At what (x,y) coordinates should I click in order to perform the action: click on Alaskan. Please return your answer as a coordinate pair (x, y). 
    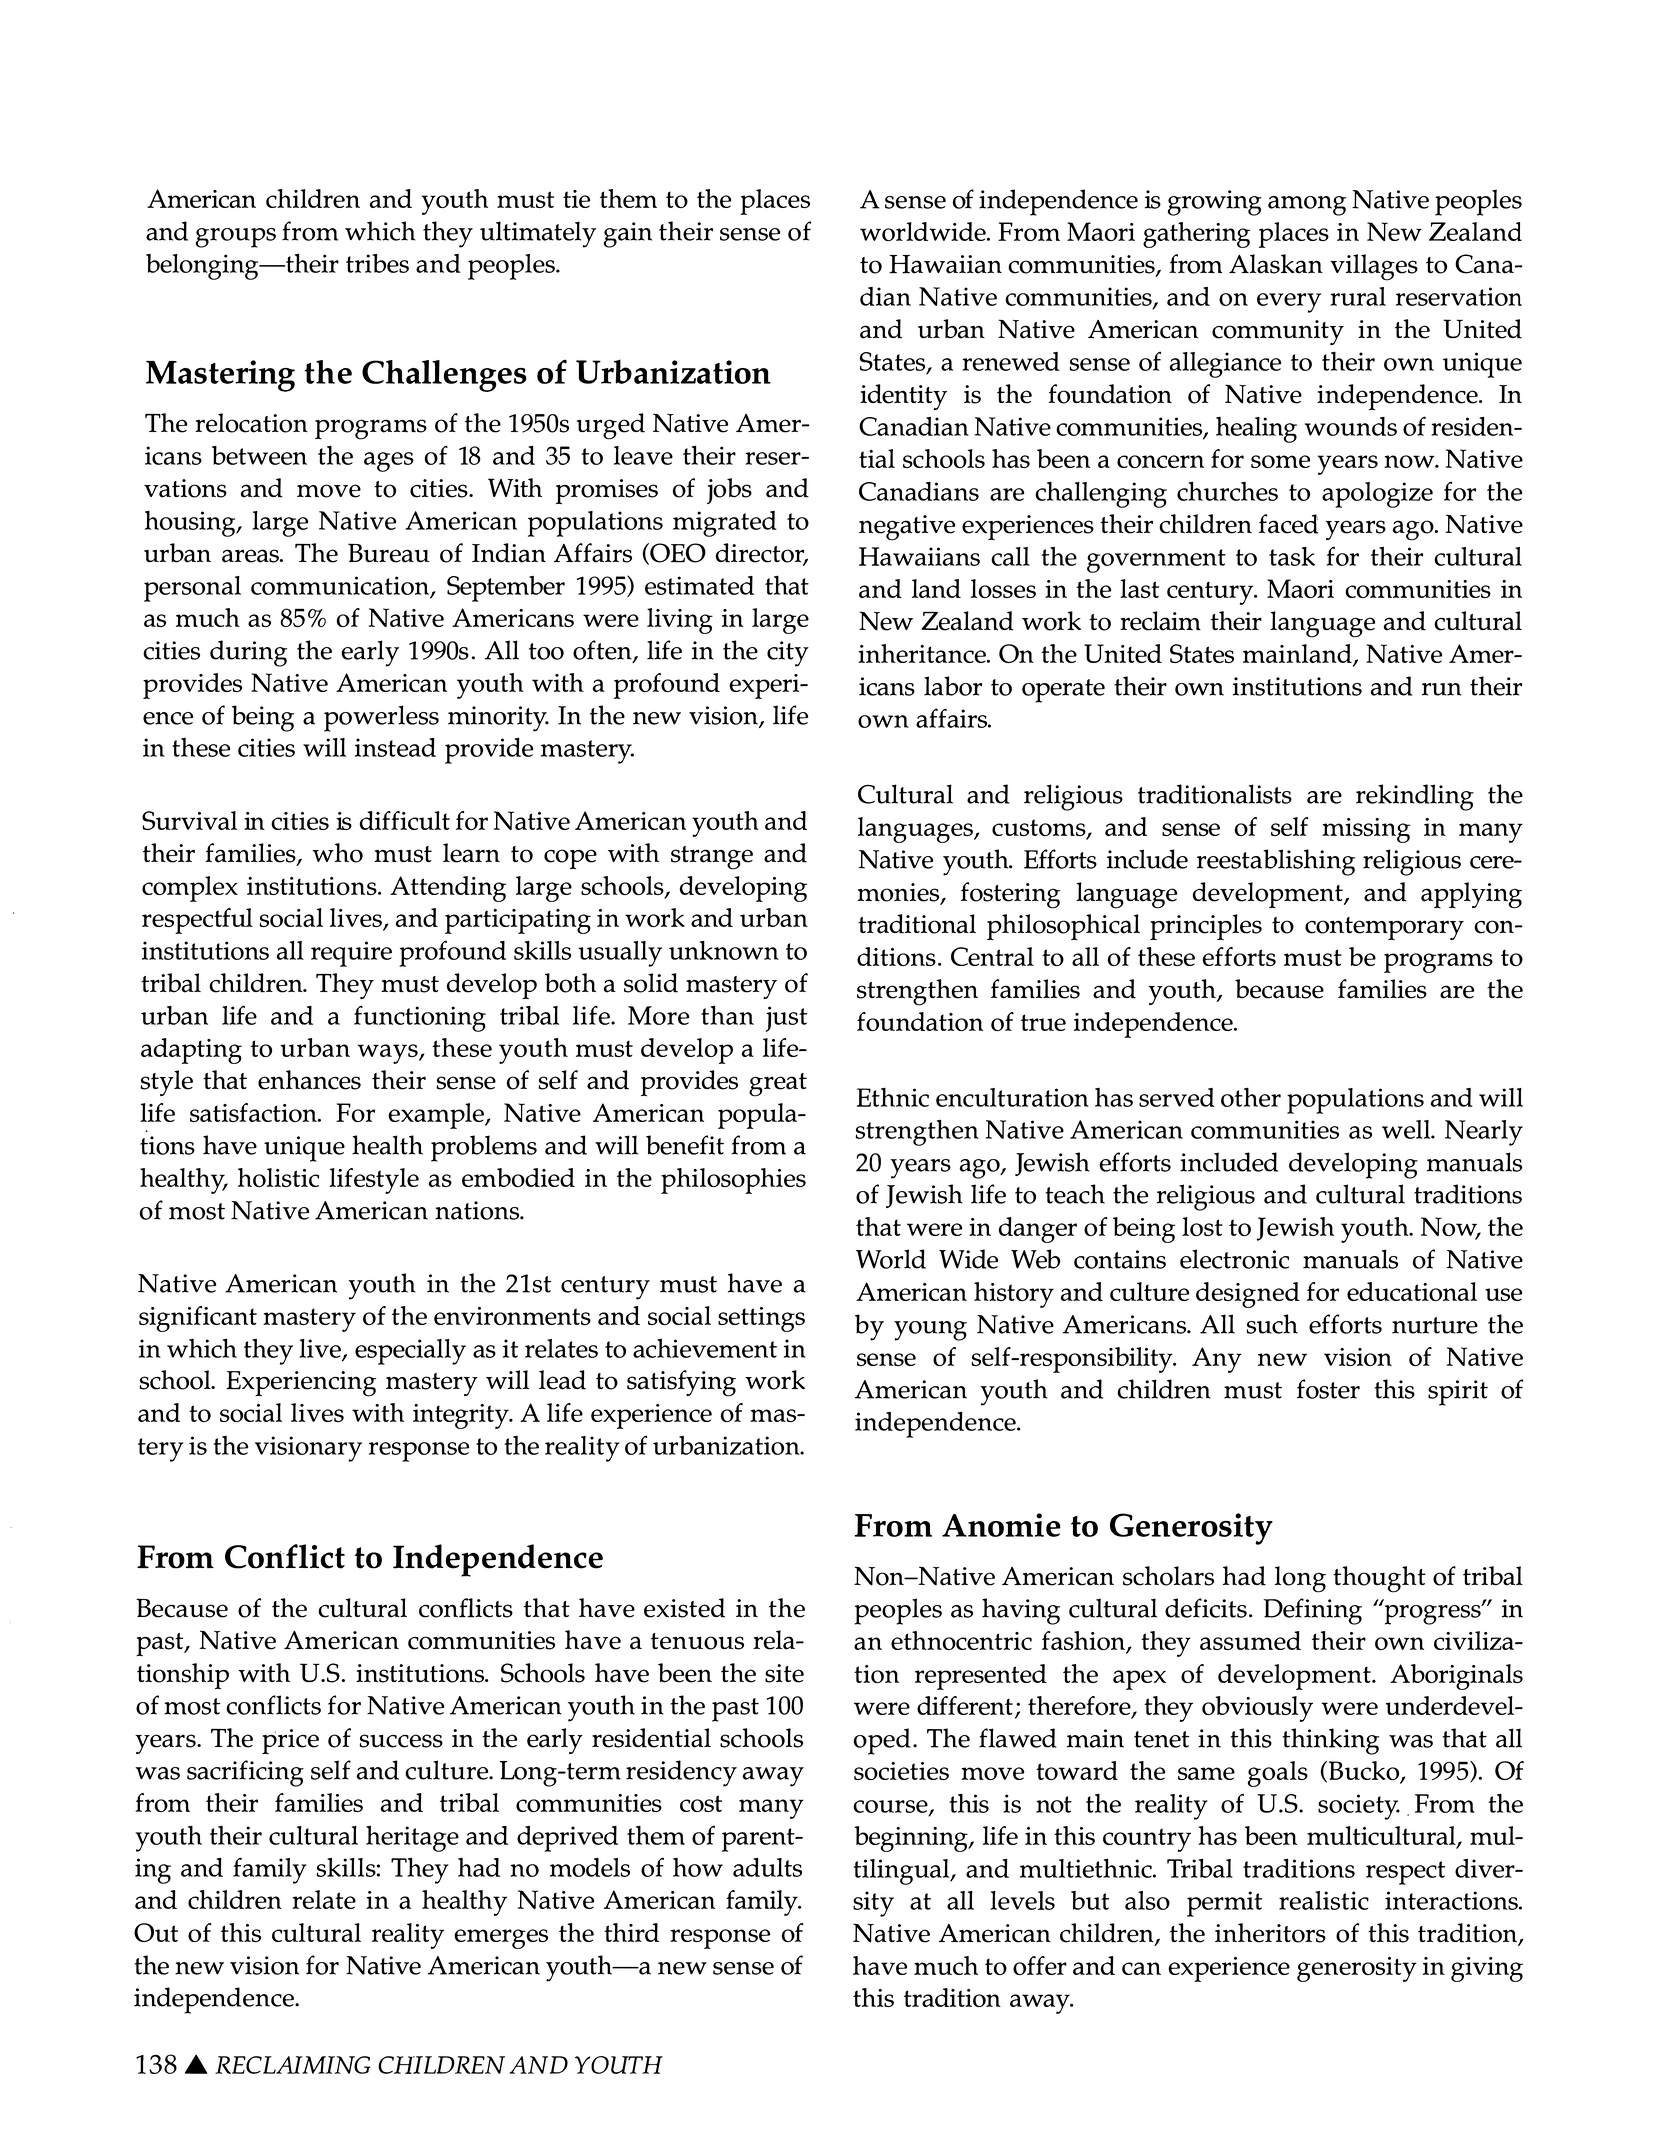
    Looking at the image, I should click on (1276, 264).
